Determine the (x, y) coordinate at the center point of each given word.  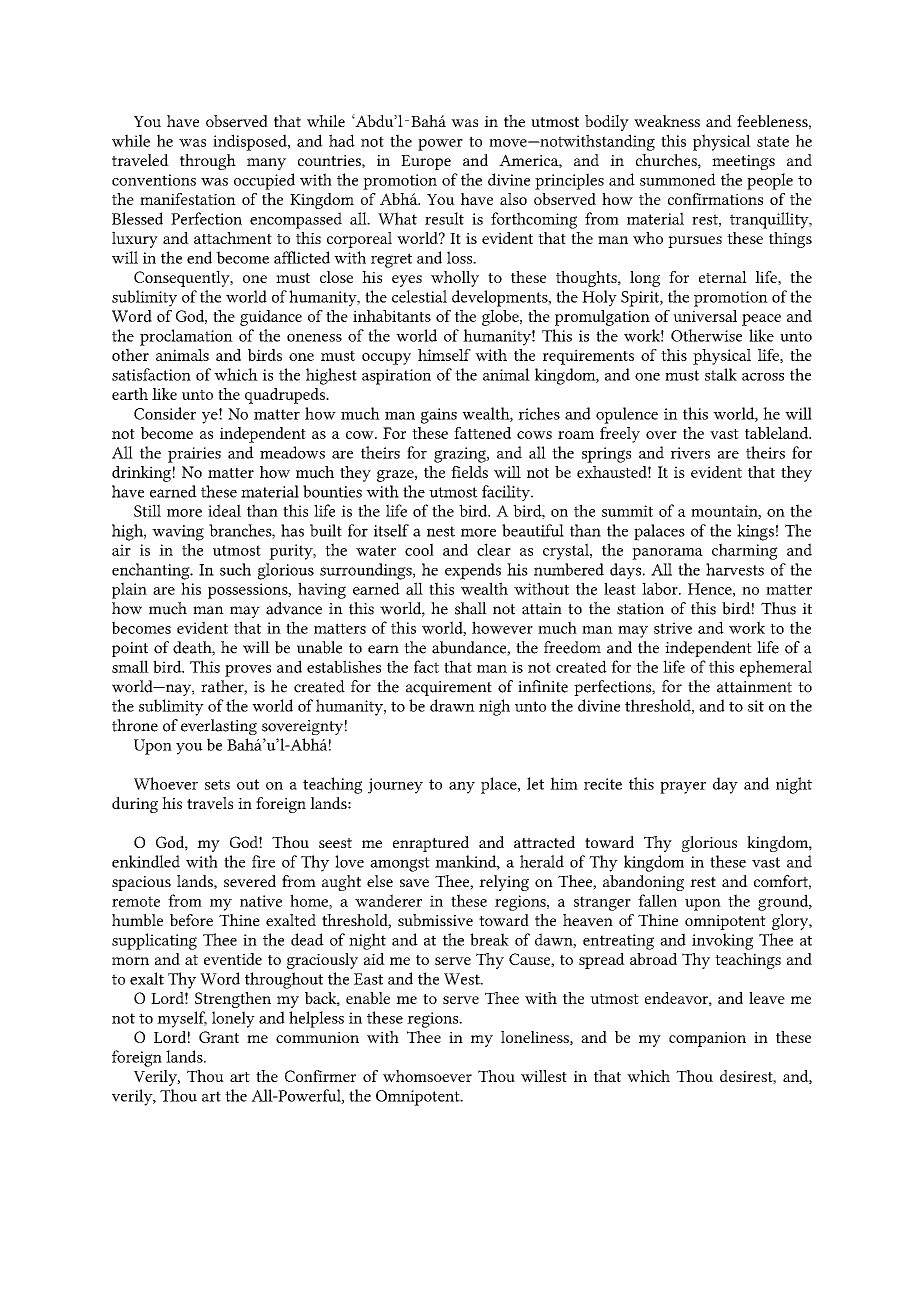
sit (756, 706)
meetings (743, 162)
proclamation (186, 337)
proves (248, 671)
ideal (224, 510)
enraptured (431, 844)
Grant (219, 1037)
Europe (426, 162)
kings (755, 532)
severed (250, 881)
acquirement (449, 688)
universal (705, 316)
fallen (657, 900)
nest (441, 531)
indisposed (251, 142)
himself (444, 355)
